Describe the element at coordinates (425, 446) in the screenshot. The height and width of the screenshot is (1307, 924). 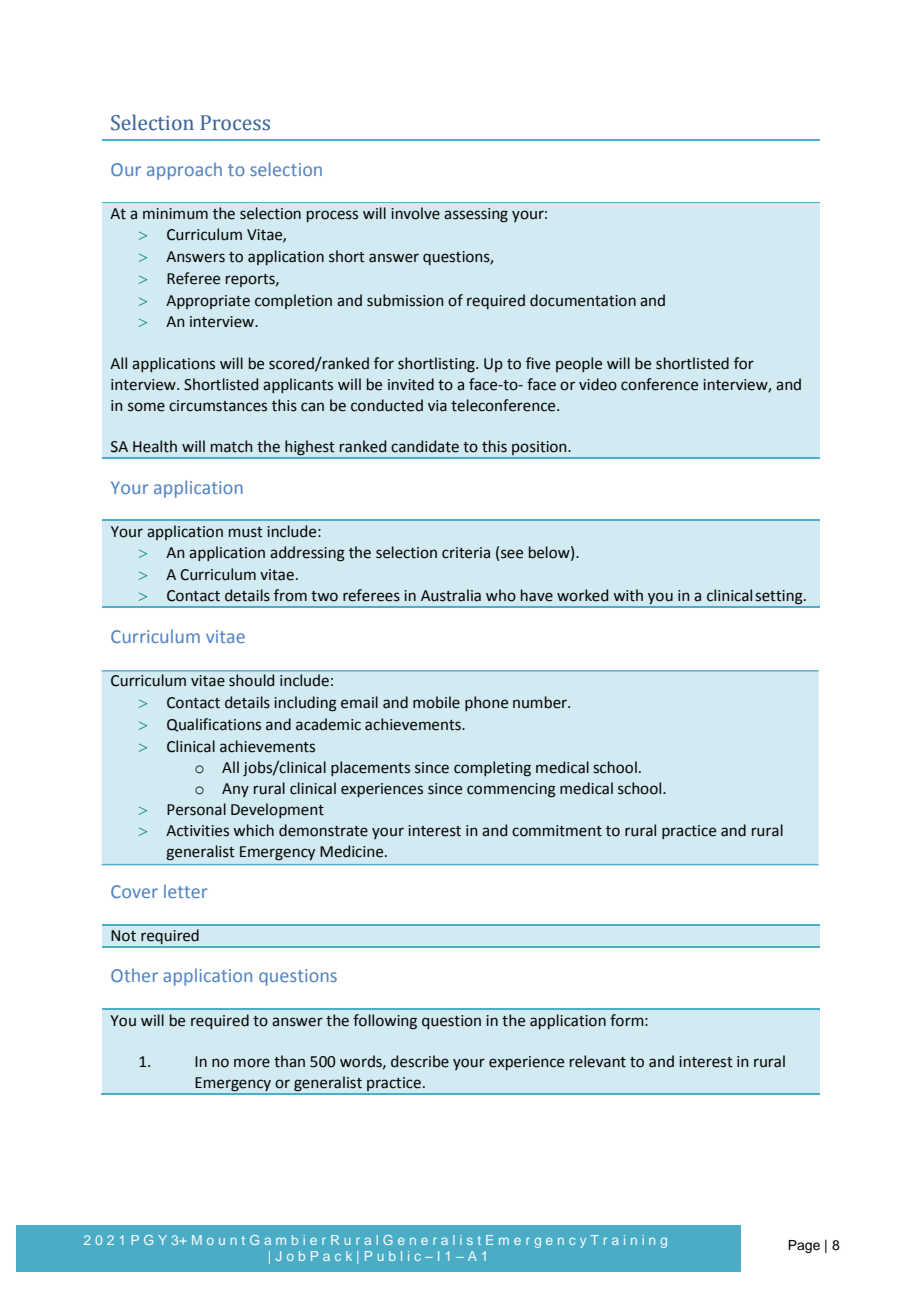
I see `candidate` at that location.
